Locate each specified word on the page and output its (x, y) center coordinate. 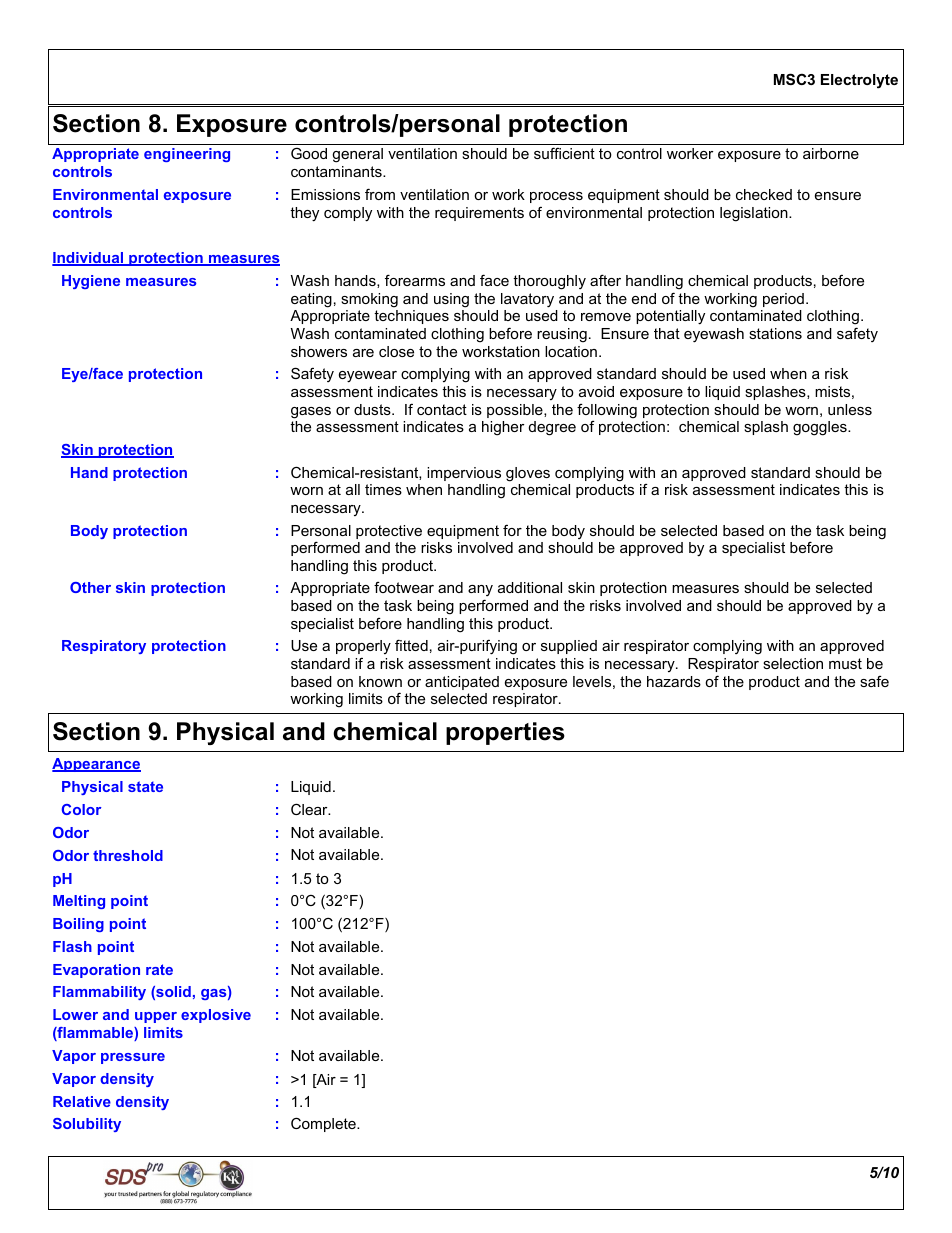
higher (503, 428)
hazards (674, 681)
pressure (133, 1058)
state (145, 786)
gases (311, 413)
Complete (324, 1124)
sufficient (564, 153)
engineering (187, 155)
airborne (831, 153)
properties (505, 733)
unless (850, 409)
